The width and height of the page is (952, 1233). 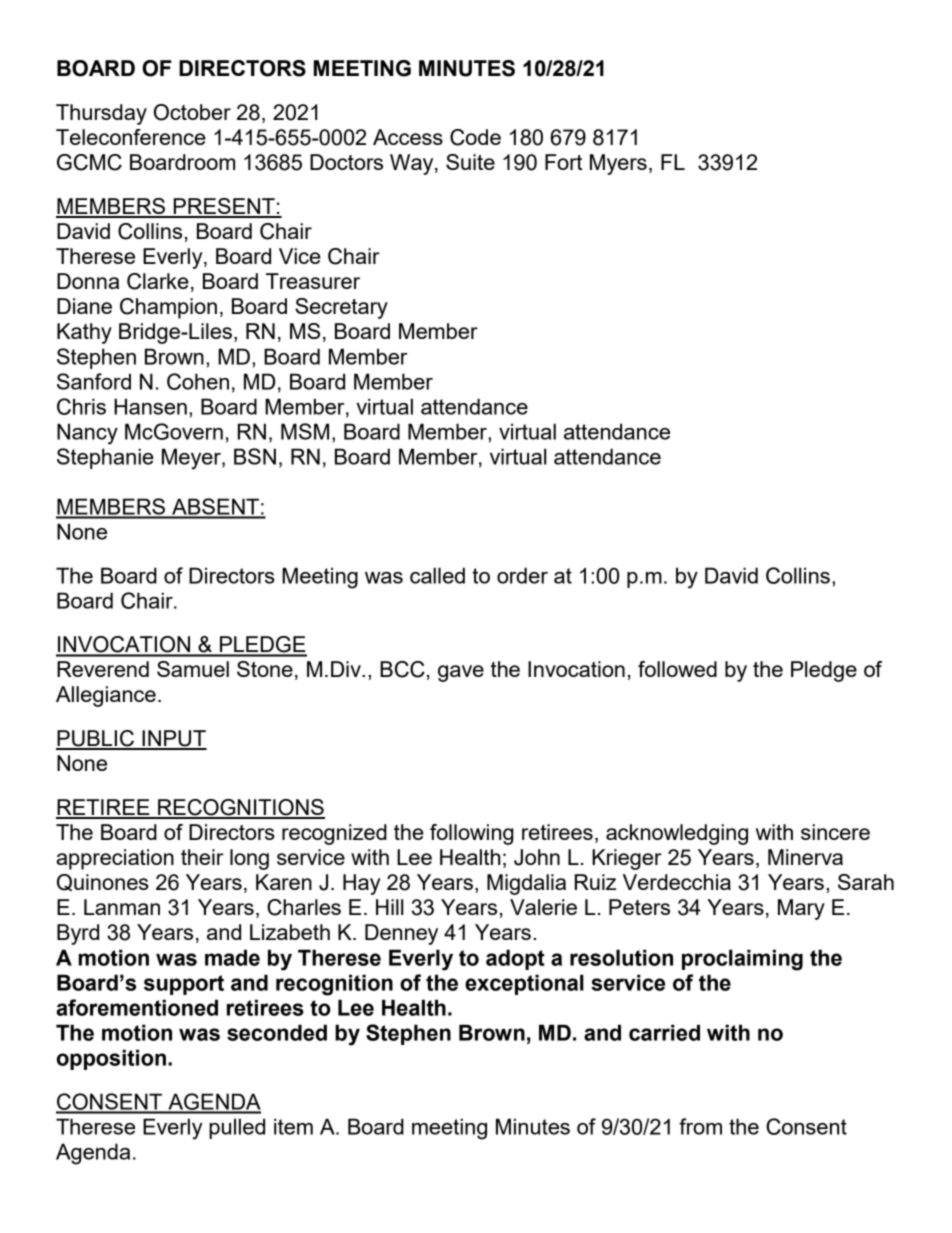 What do you see at coordinates (472, 834) in the page?
I see `following` at bounding box center [472, 834].
